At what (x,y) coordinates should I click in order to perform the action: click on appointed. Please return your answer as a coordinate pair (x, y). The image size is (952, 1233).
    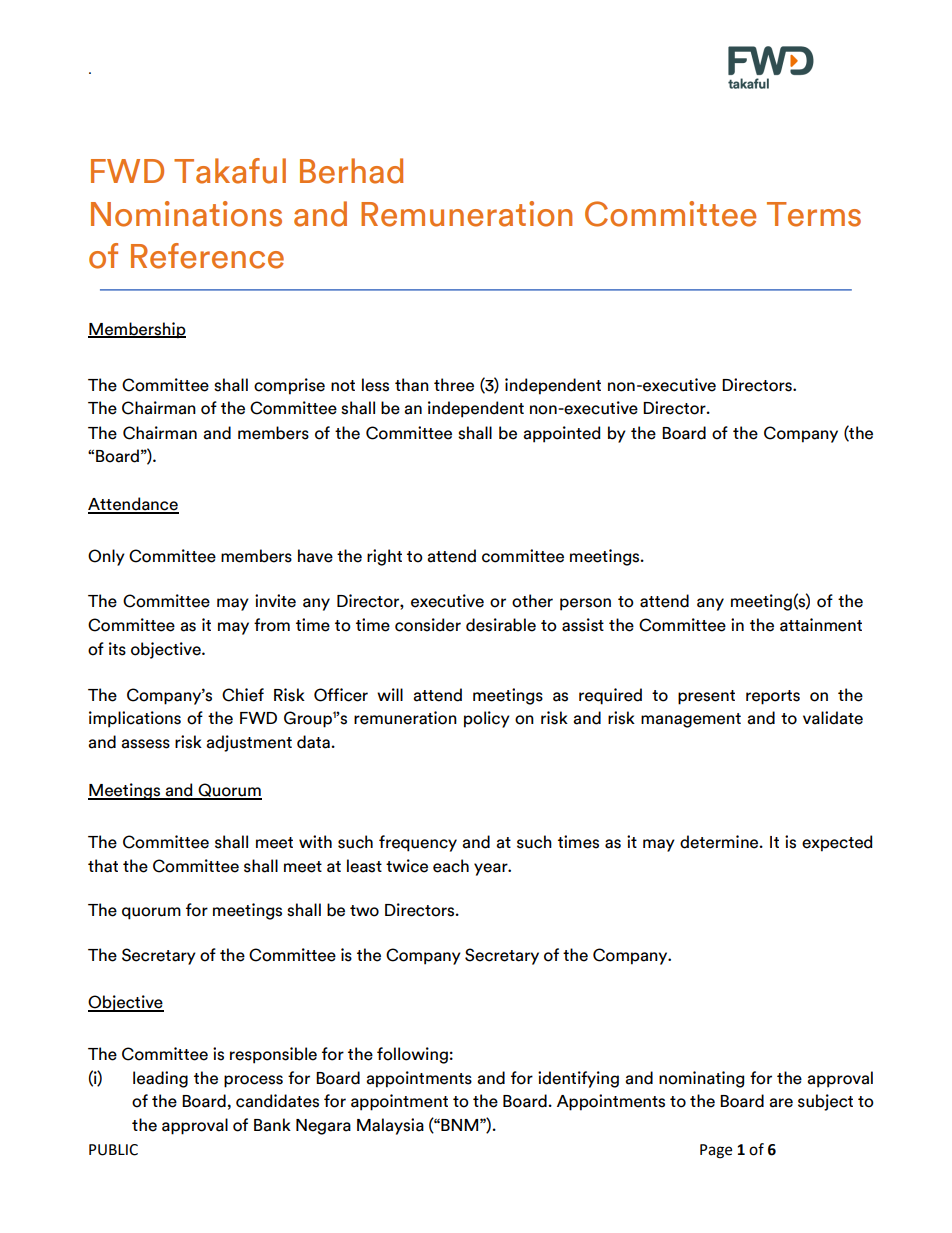
    Looking at the image, I should click on (562, 434).
